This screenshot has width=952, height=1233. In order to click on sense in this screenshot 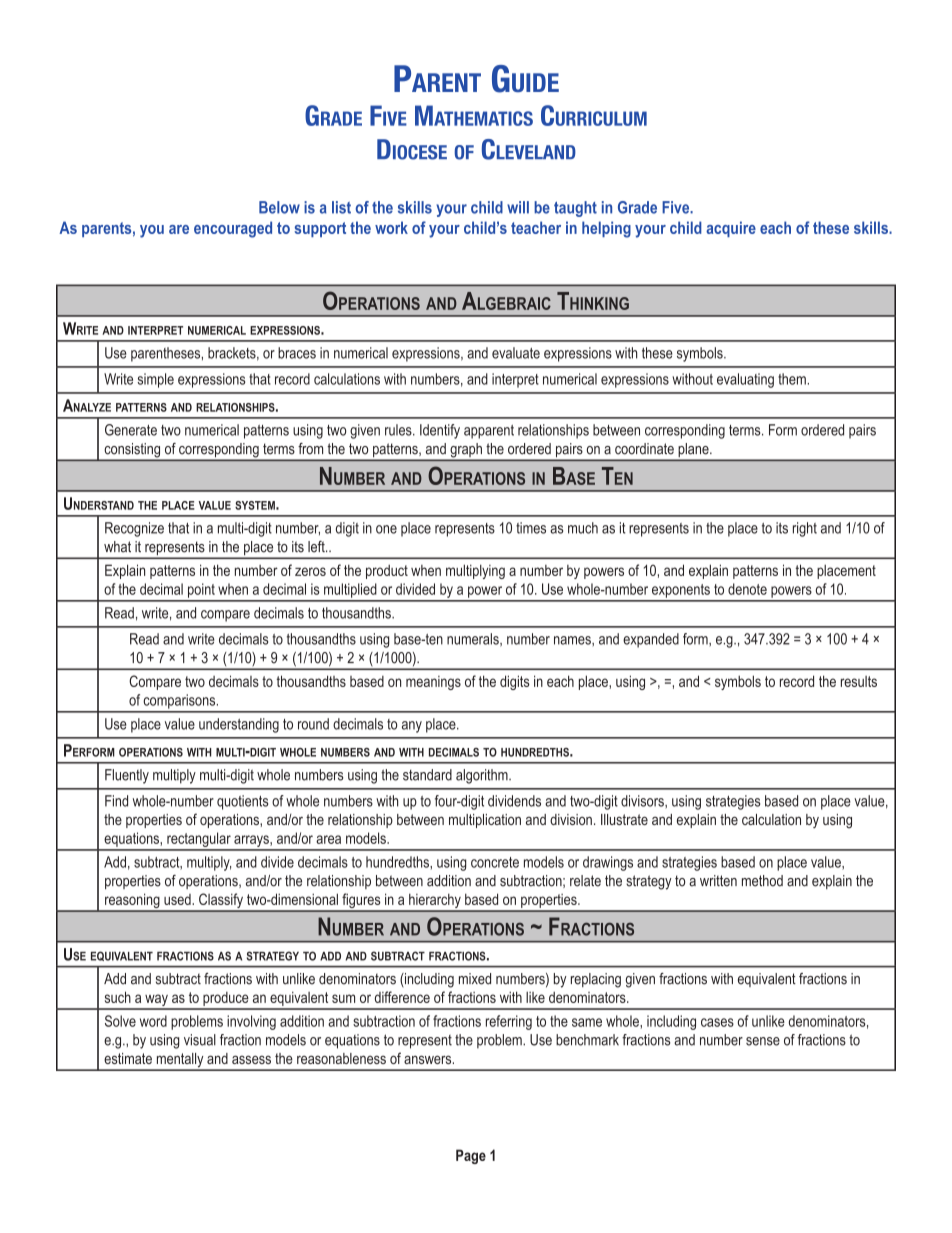, I will do `click(763, 1041)`.
